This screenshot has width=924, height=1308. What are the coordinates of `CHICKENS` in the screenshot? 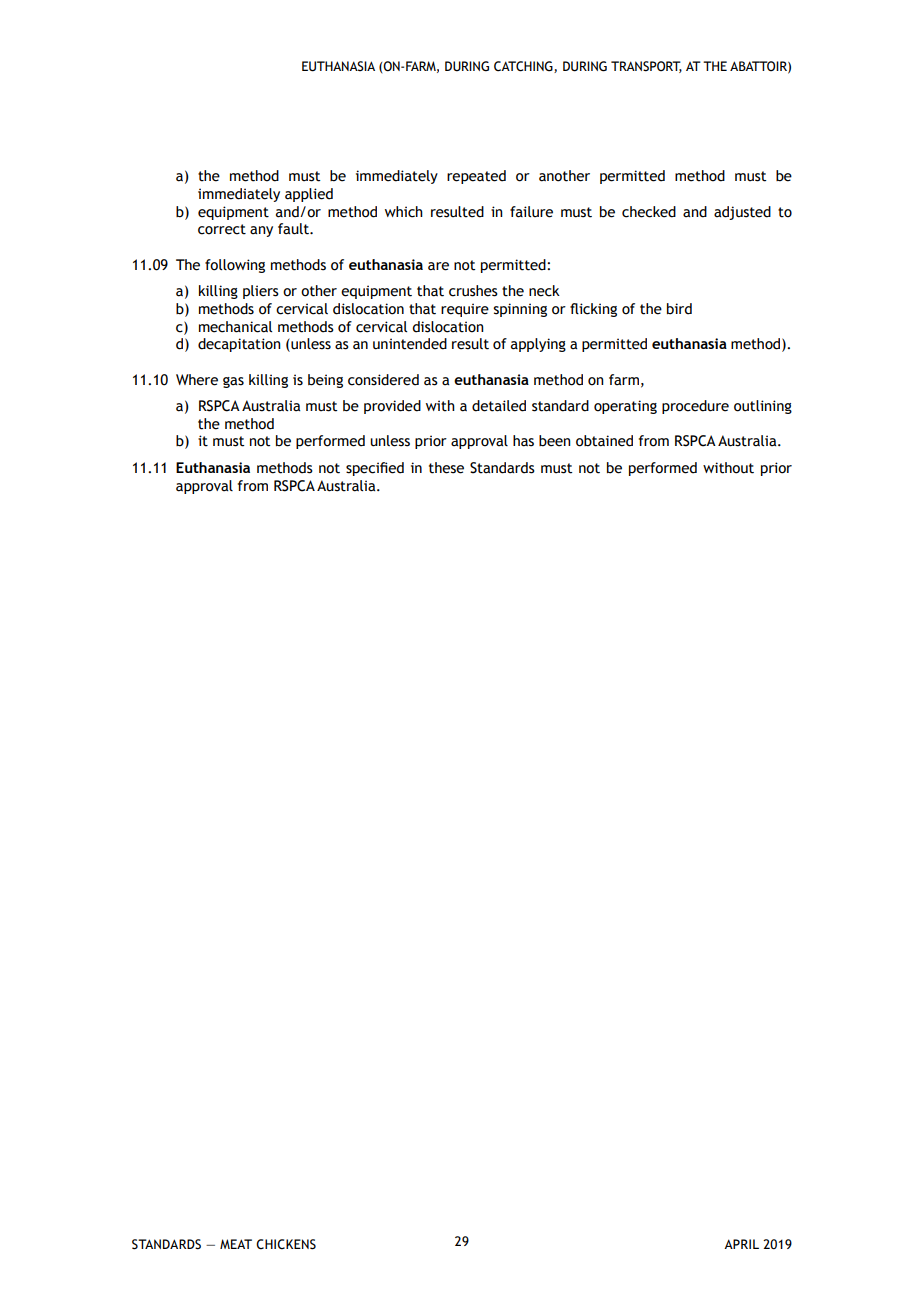 It's located at (286, 1244).
